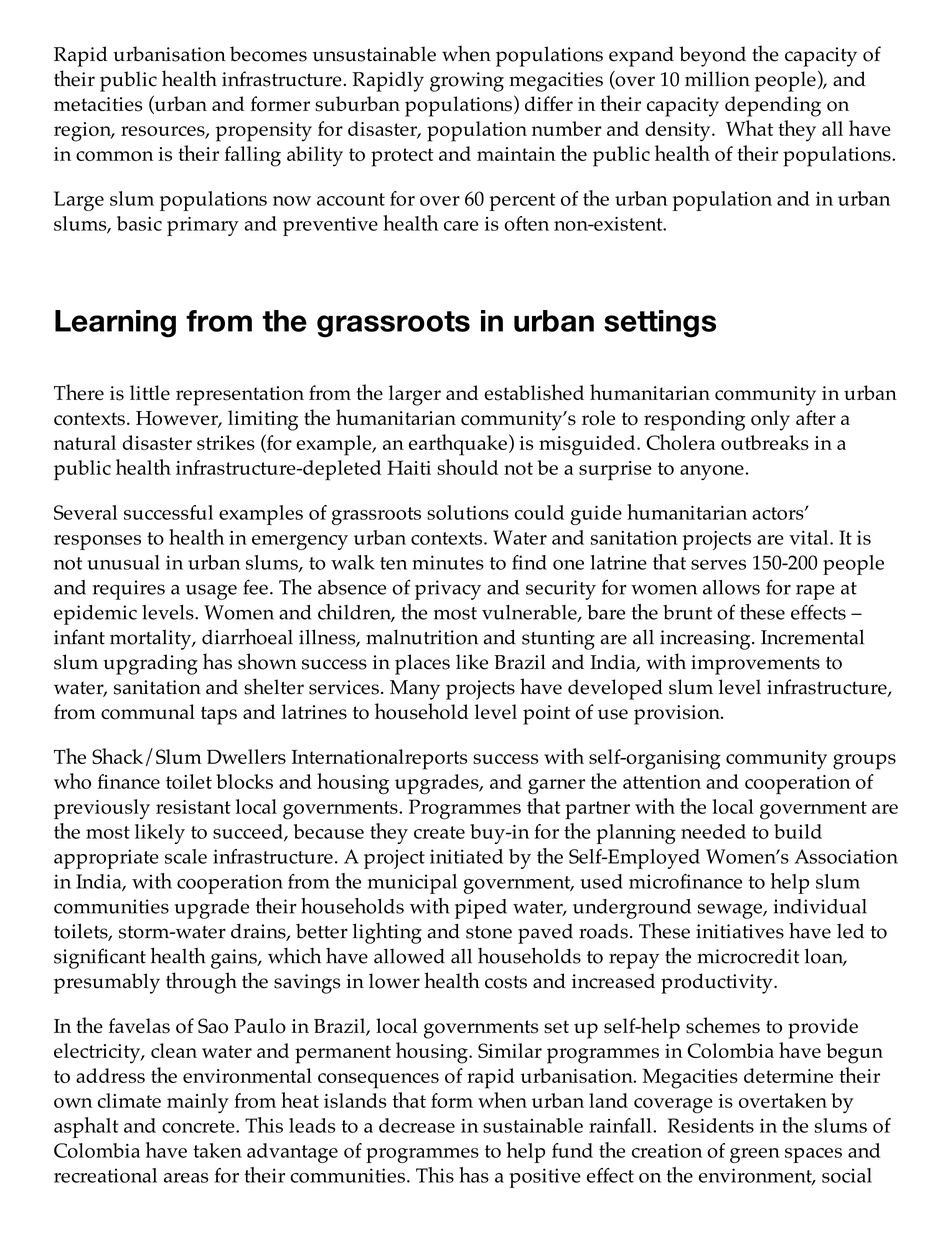 The height and width of the image is (1233, 952). I want to click on growing, so click(467, 82).
